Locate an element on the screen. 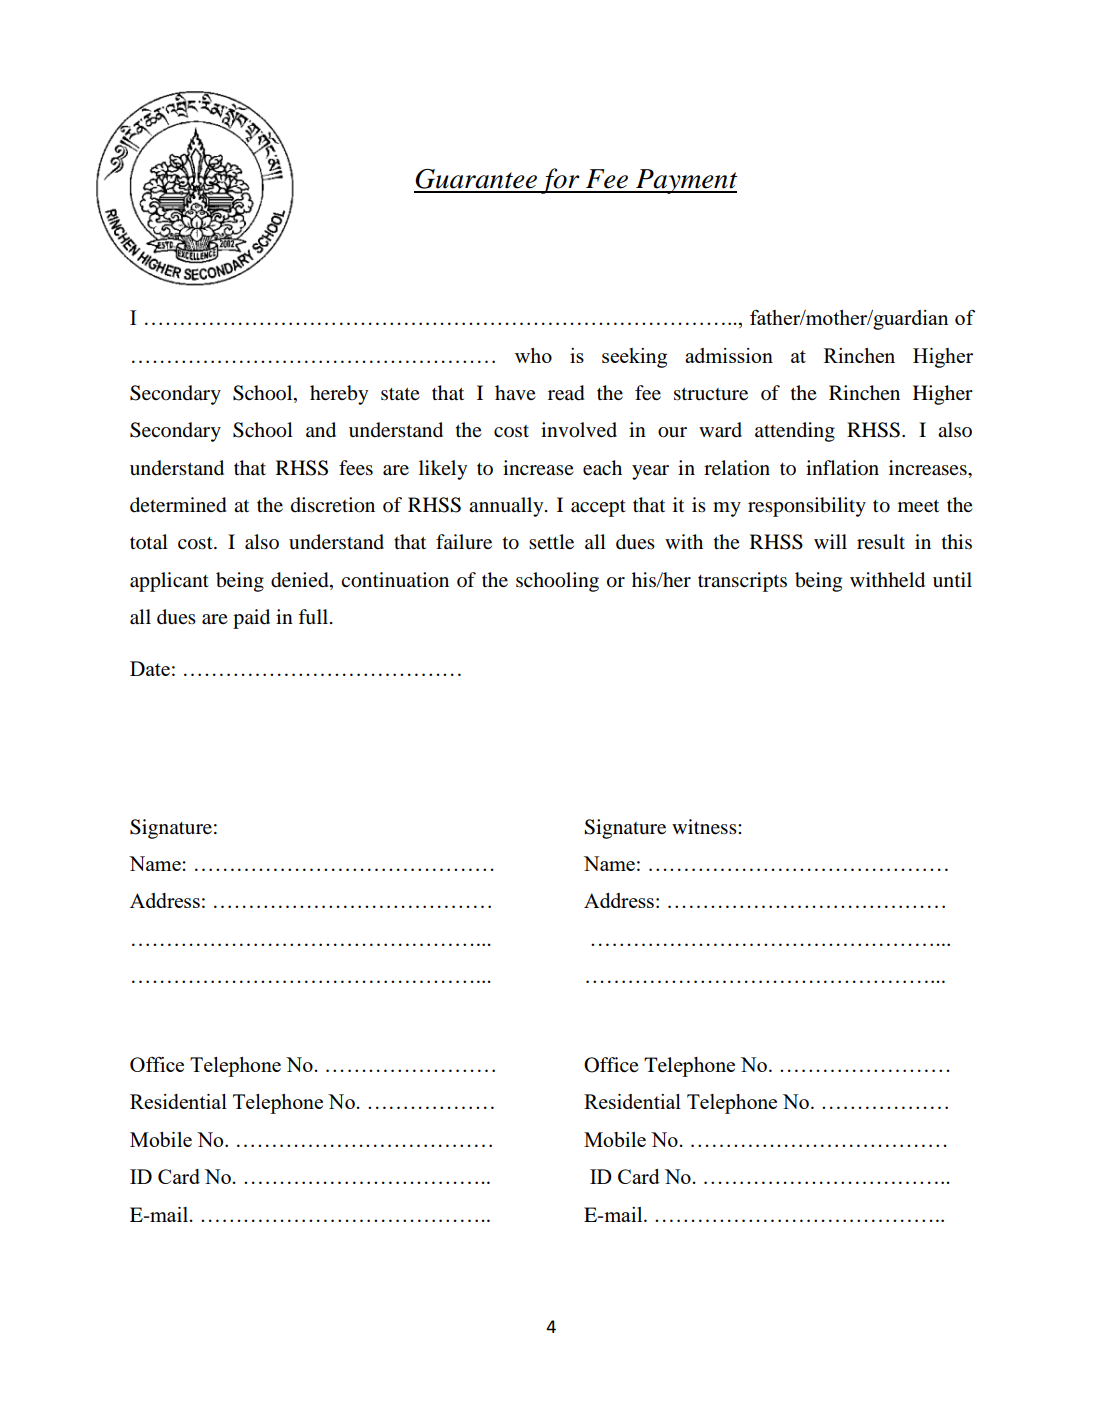 The width and height of the screenshot is (1103, 1428). admission is located at coordinates (729, 355).
